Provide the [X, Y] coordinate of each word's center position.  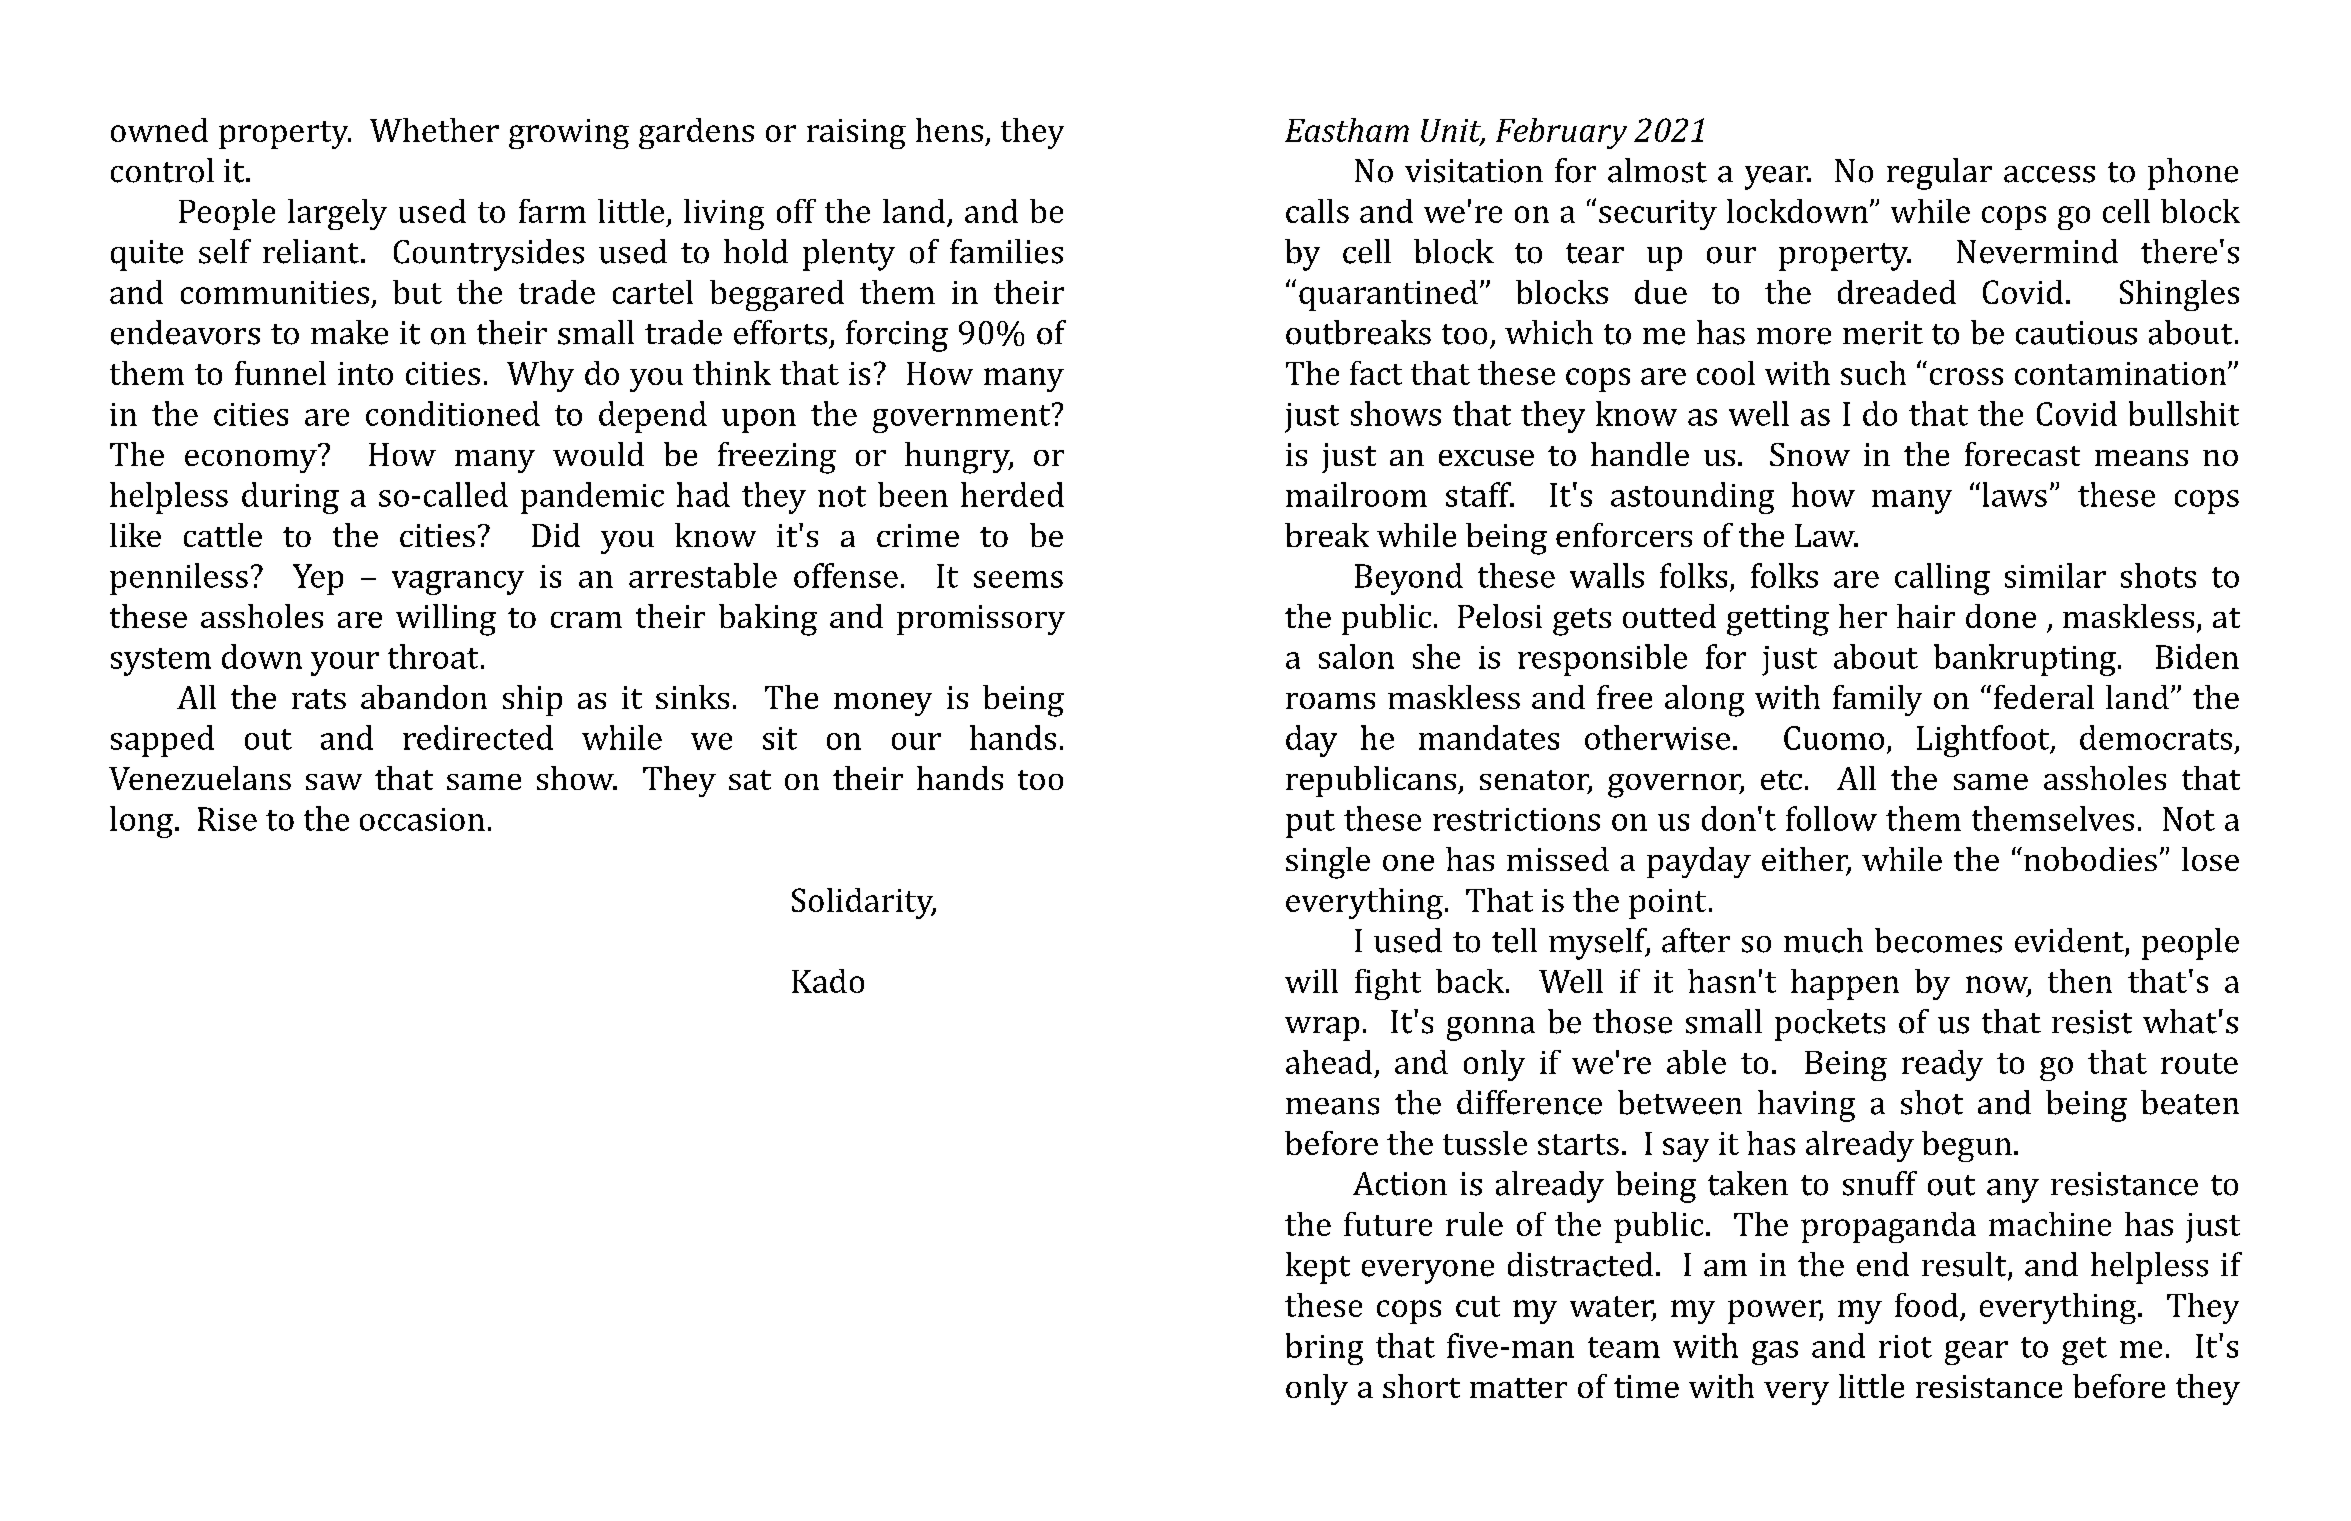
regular [1939, 174]
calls [1317, 211]
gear [1976, 1353]
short [1421, 1386]
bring [1324, 1349]
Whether [434, 130]
